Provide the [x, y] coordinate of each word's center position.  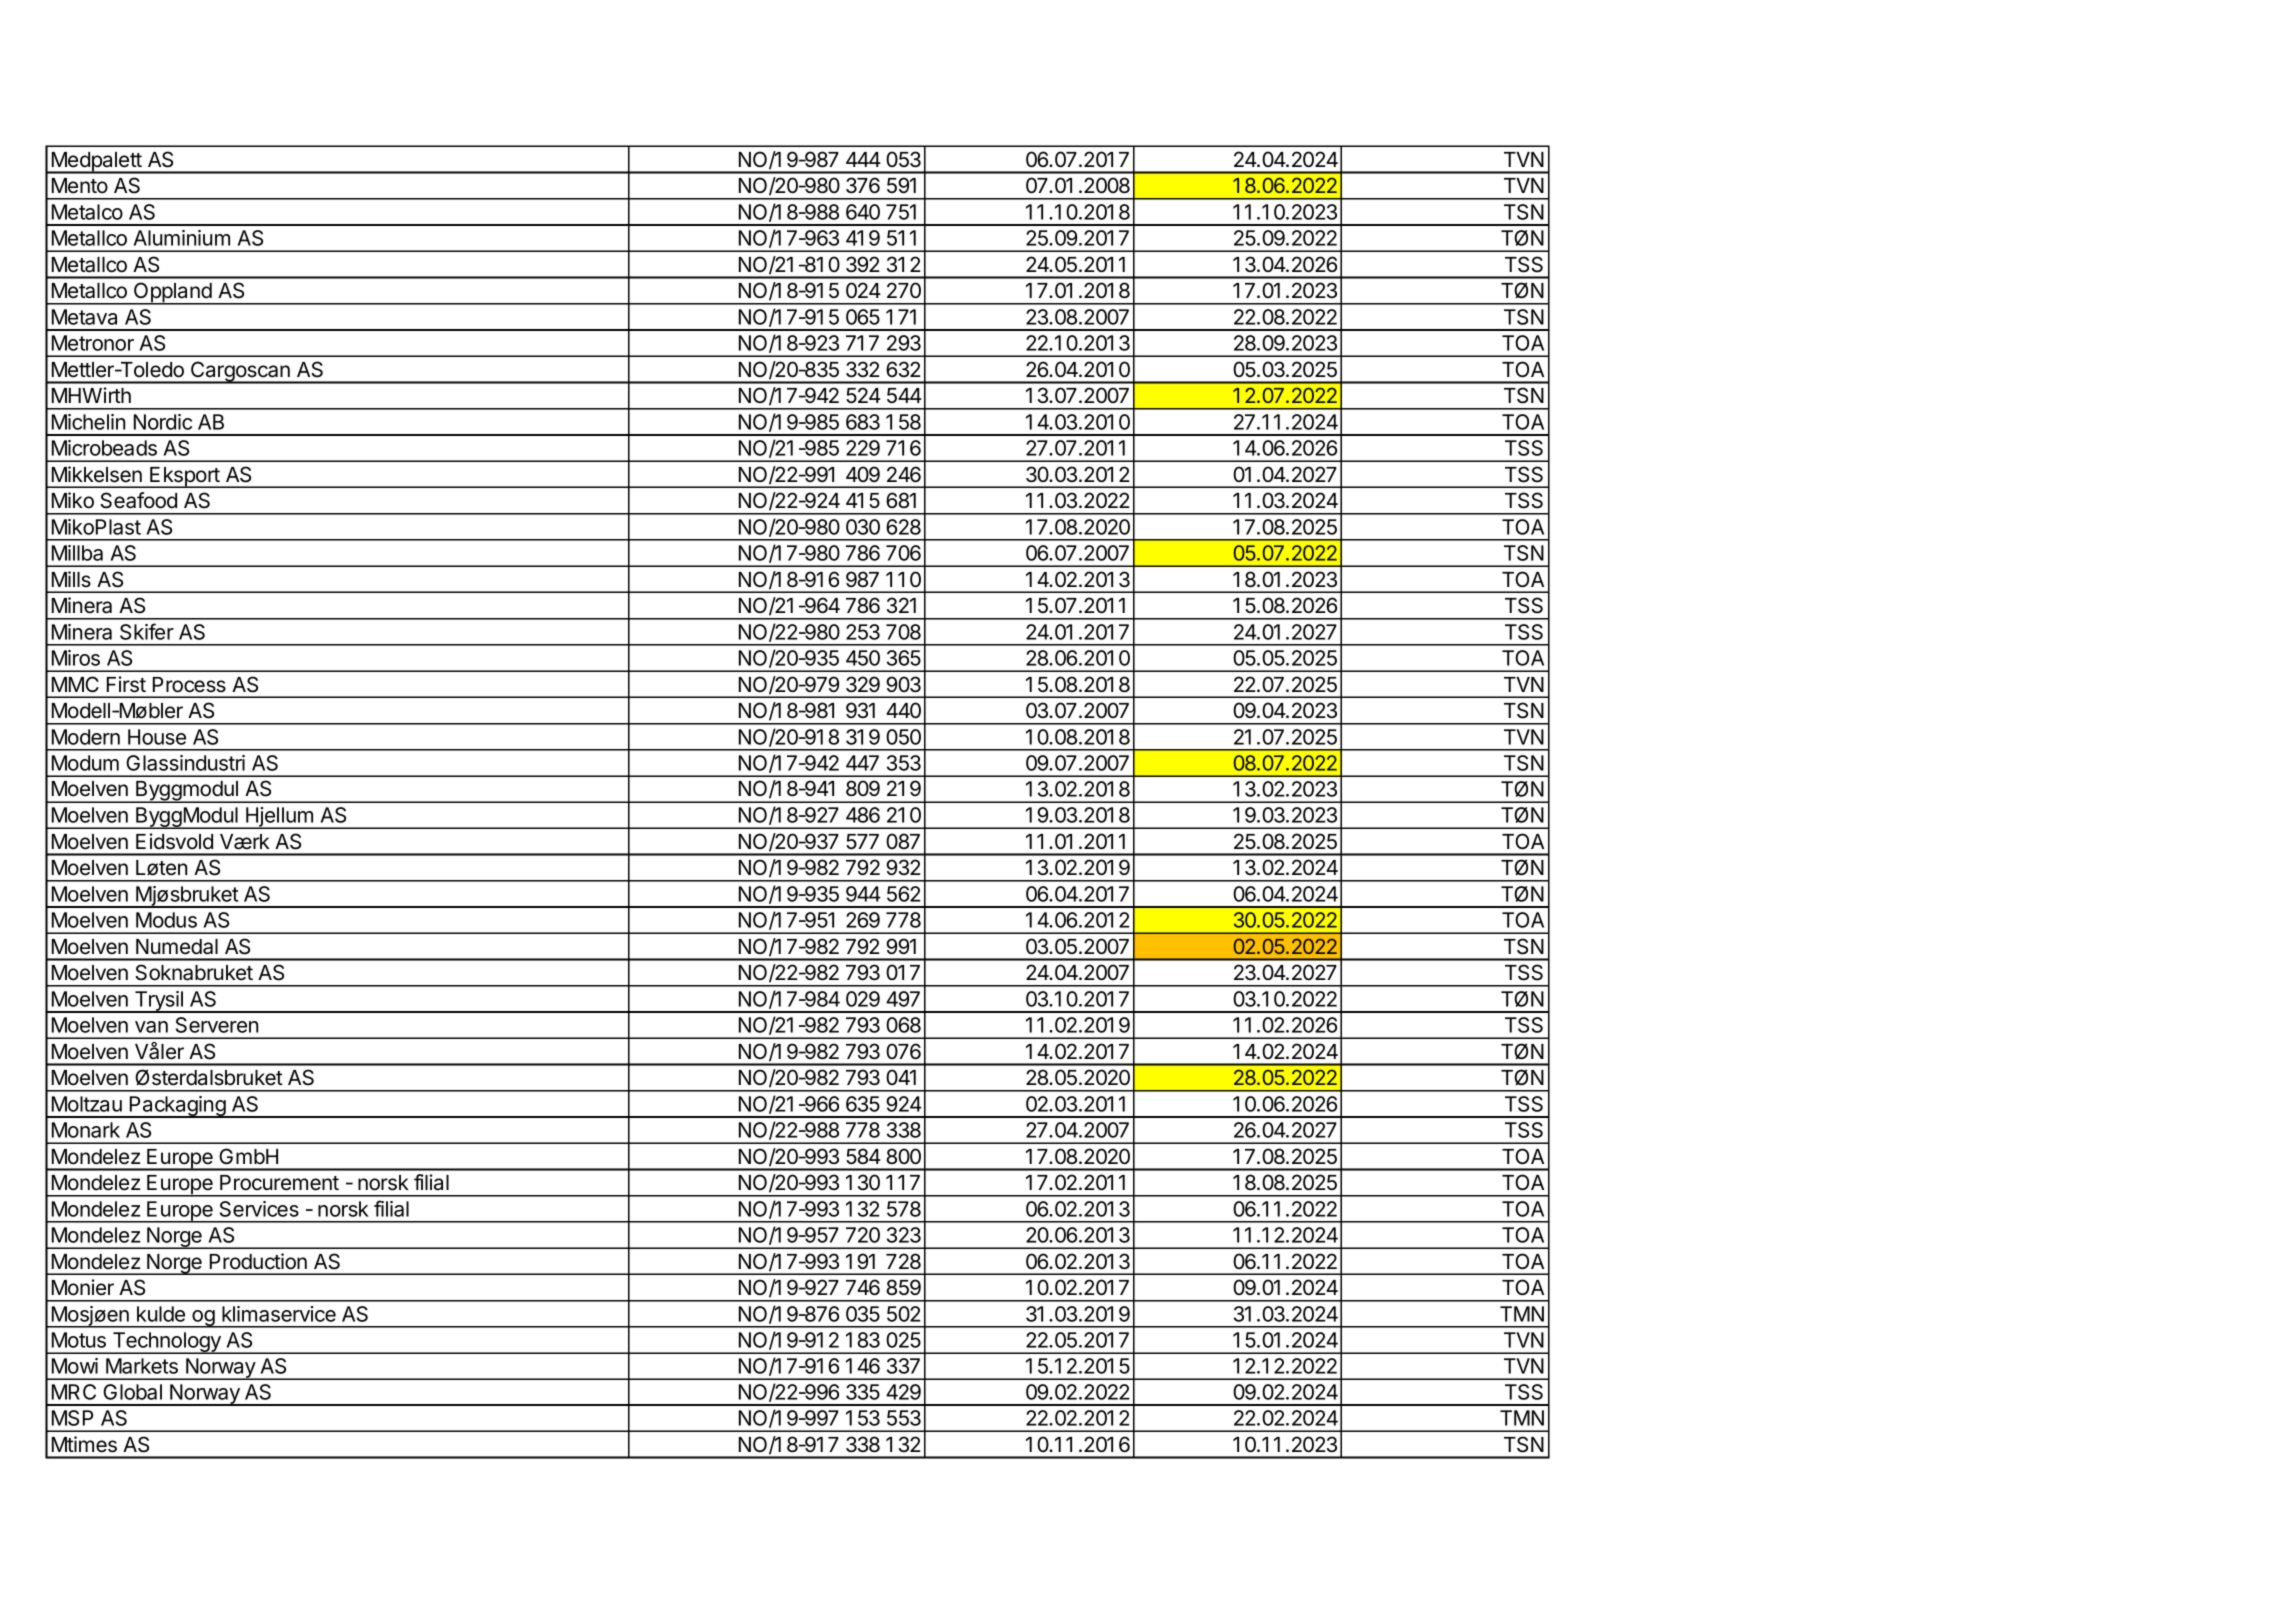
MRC [74, 1392]
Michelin [88, 422]
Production [258, 1261]
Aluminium [181, 238]
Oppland [172, 293]
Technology [166, 1343]
